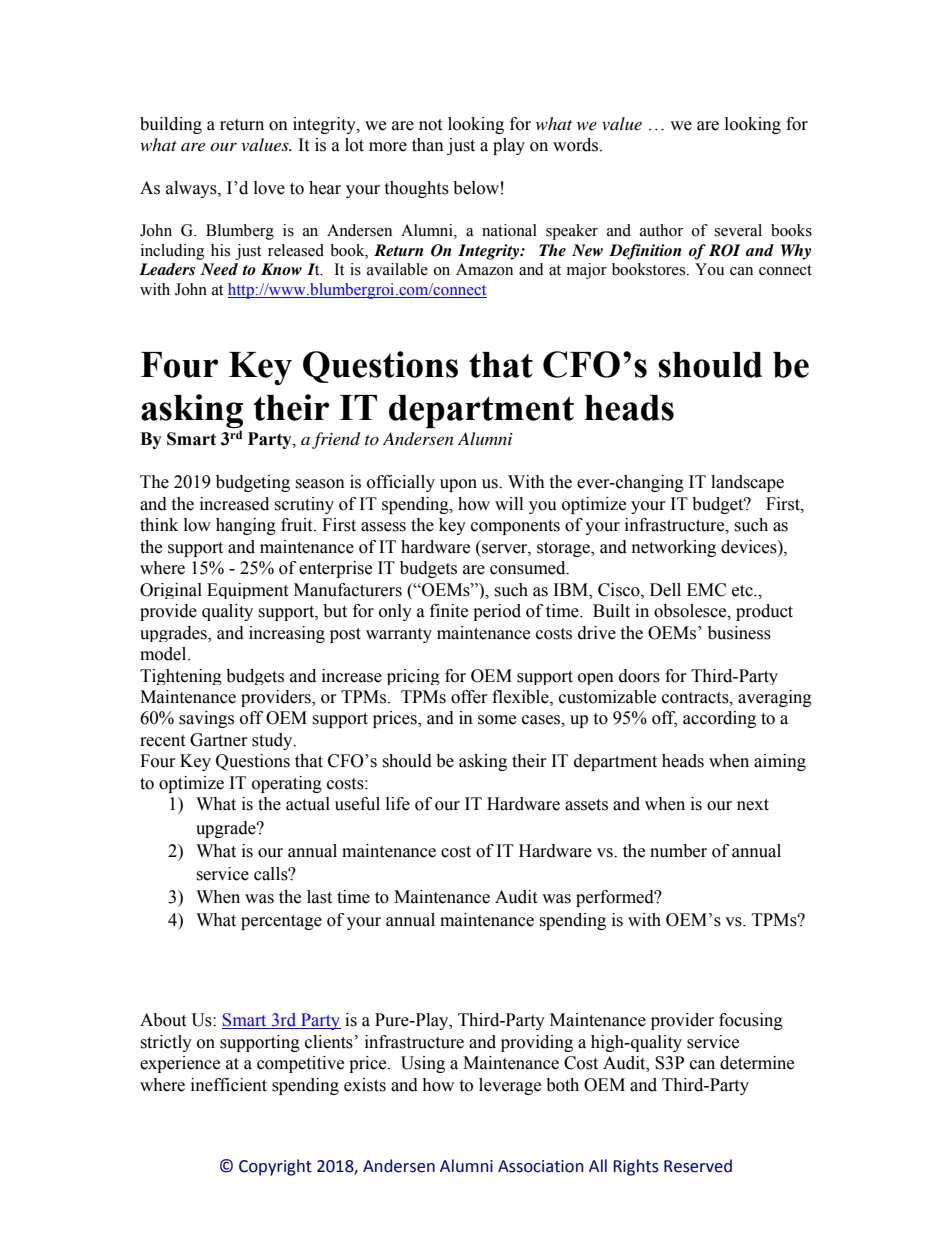 The height and width of the page is (1233, 952). I want to click on scrutiny, so click(304, 505).
